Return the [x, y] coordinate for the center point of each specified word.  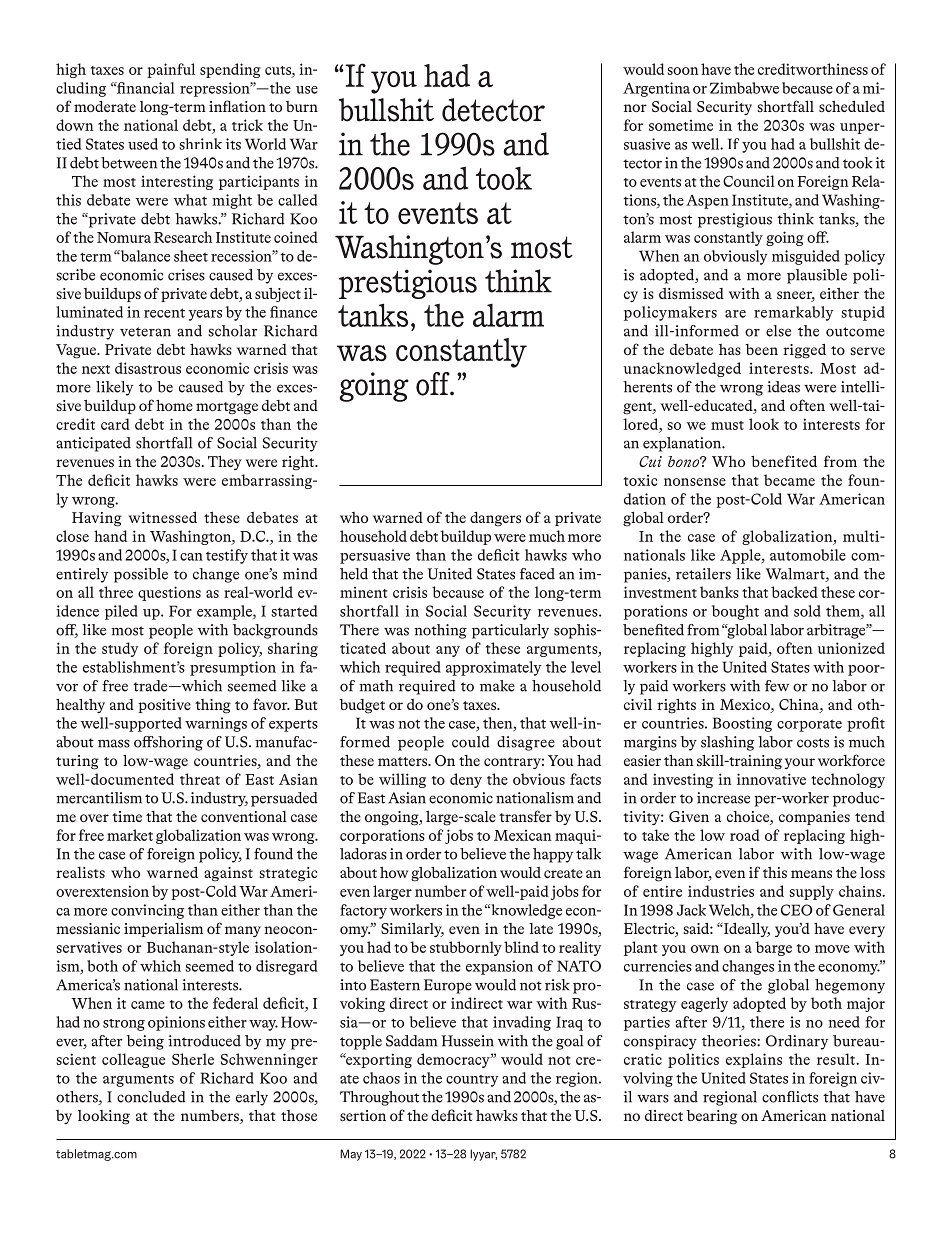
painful [171, 70]
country [472, 1081]
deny [466, 780]
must [727, 425]
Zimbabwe [744, 88]
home [174, 405]
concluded [151, 1097]
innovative [771, 779]
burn [302, 106]
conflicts [790, 1097]
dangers [495, 519]
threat [200, 779]
